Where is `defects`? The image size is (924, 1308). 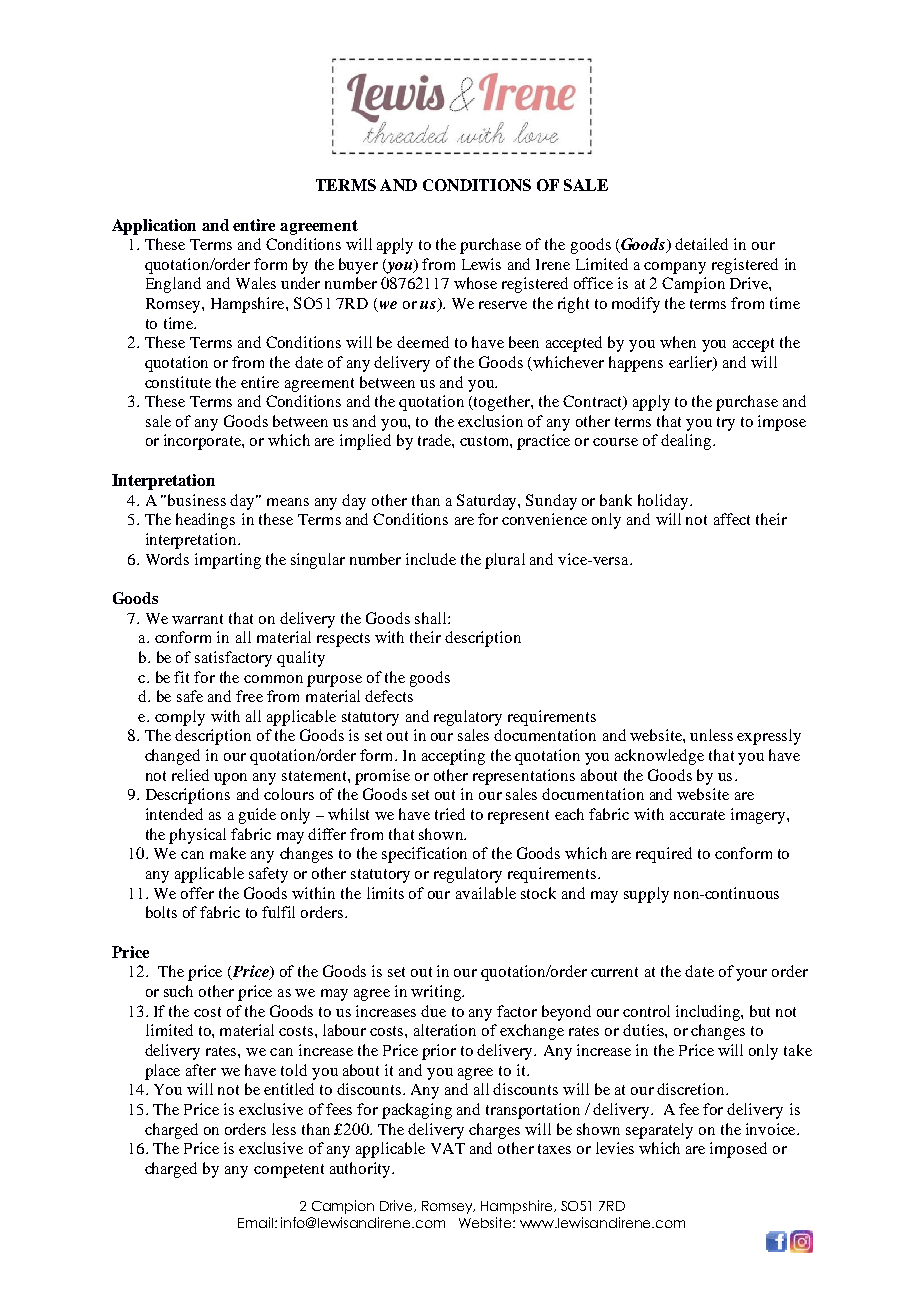 defects is located at coordinates (389, 696).
